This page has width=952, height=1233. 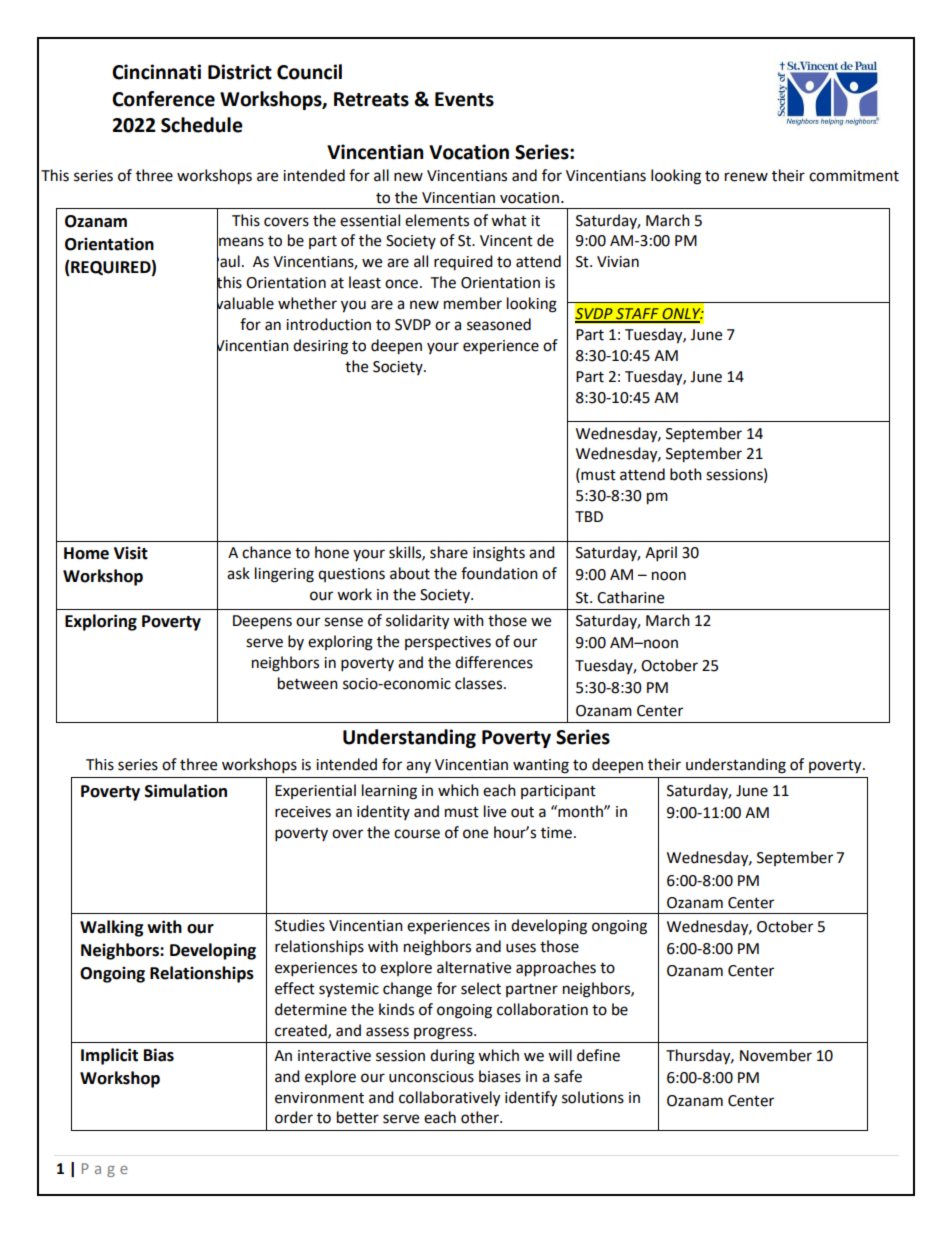 I want to click on ask, so click(x=238, y=573).
